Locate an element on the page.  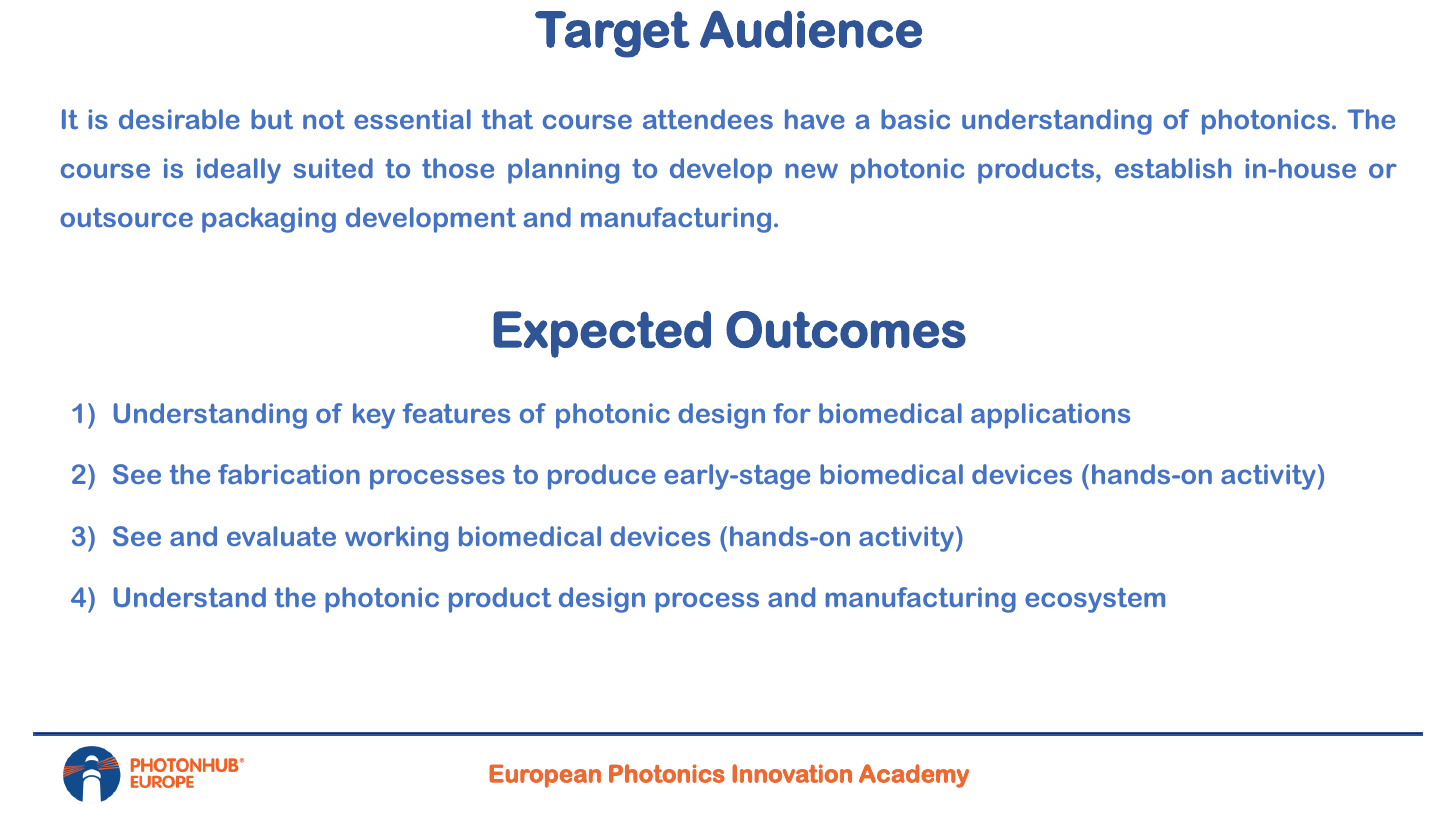
but is located at coordinates (272, 119).
